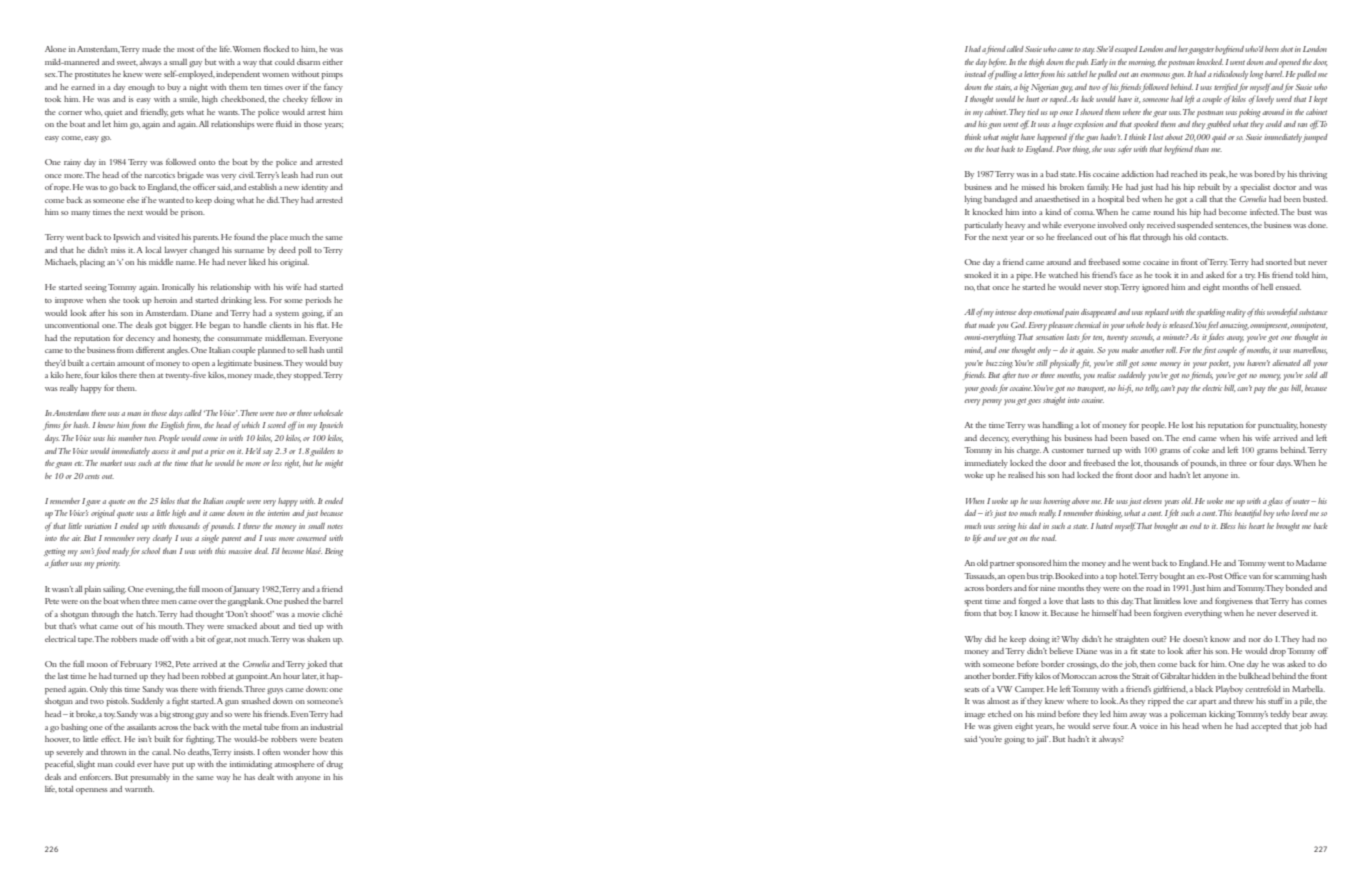  What do you see at coordinates (238, 75) in the document?
I see `independent` at bounding box center [238, 75].
